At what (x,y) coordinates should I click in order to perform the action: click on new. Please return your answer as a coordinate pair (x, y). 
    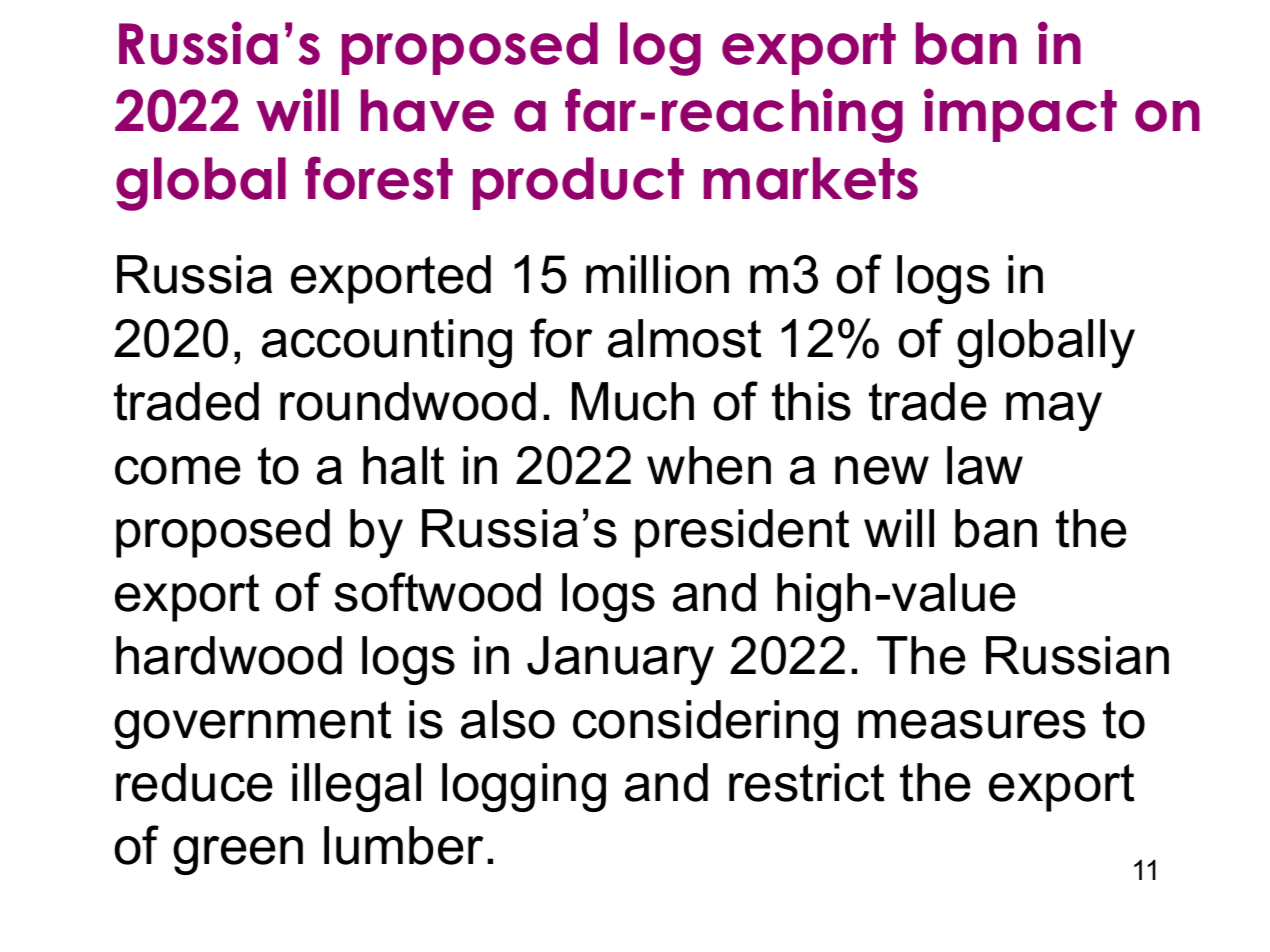
    Looking at the image, I should click on (882, 470).
